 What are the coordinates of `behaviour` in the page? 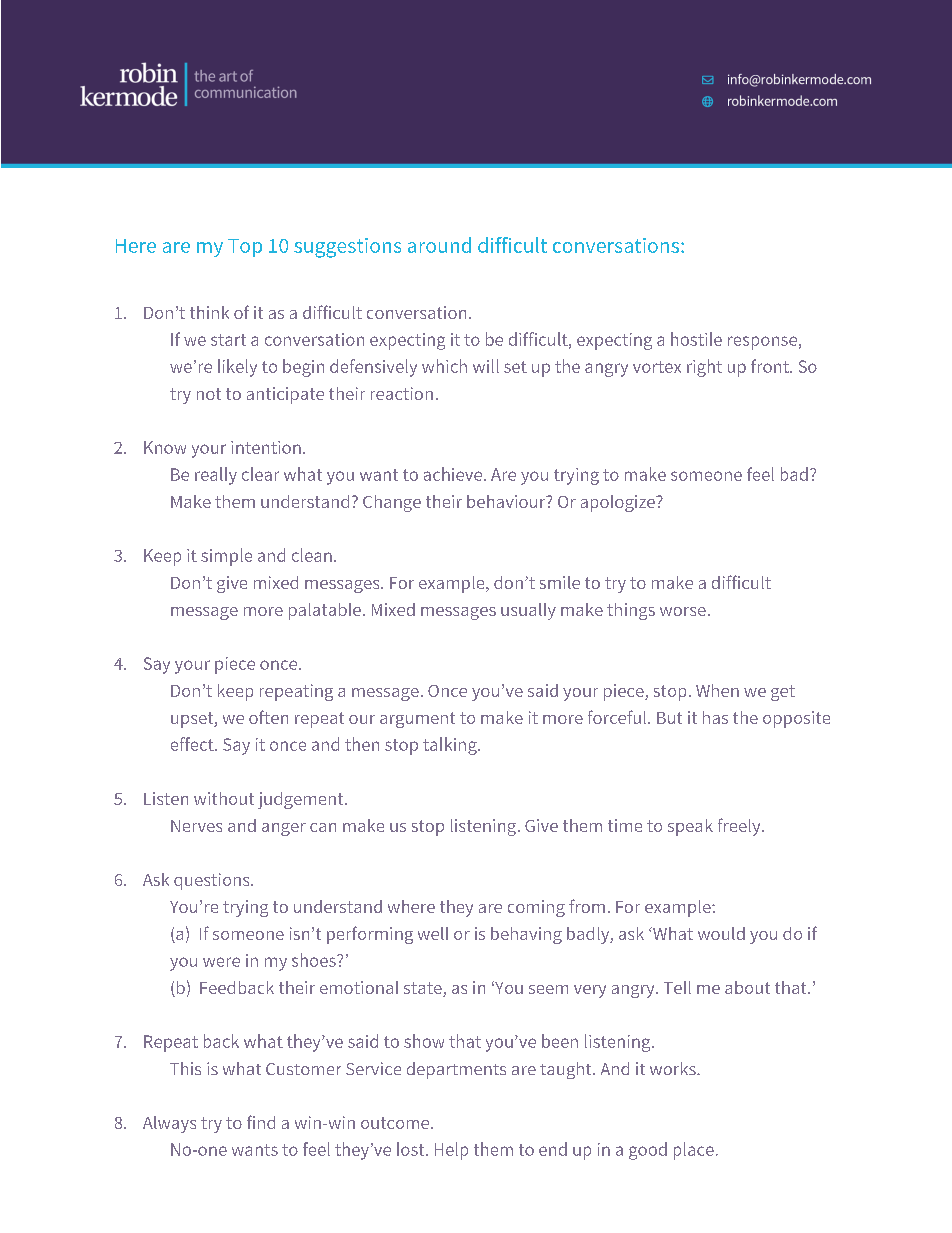 It's located at (507, 501).
